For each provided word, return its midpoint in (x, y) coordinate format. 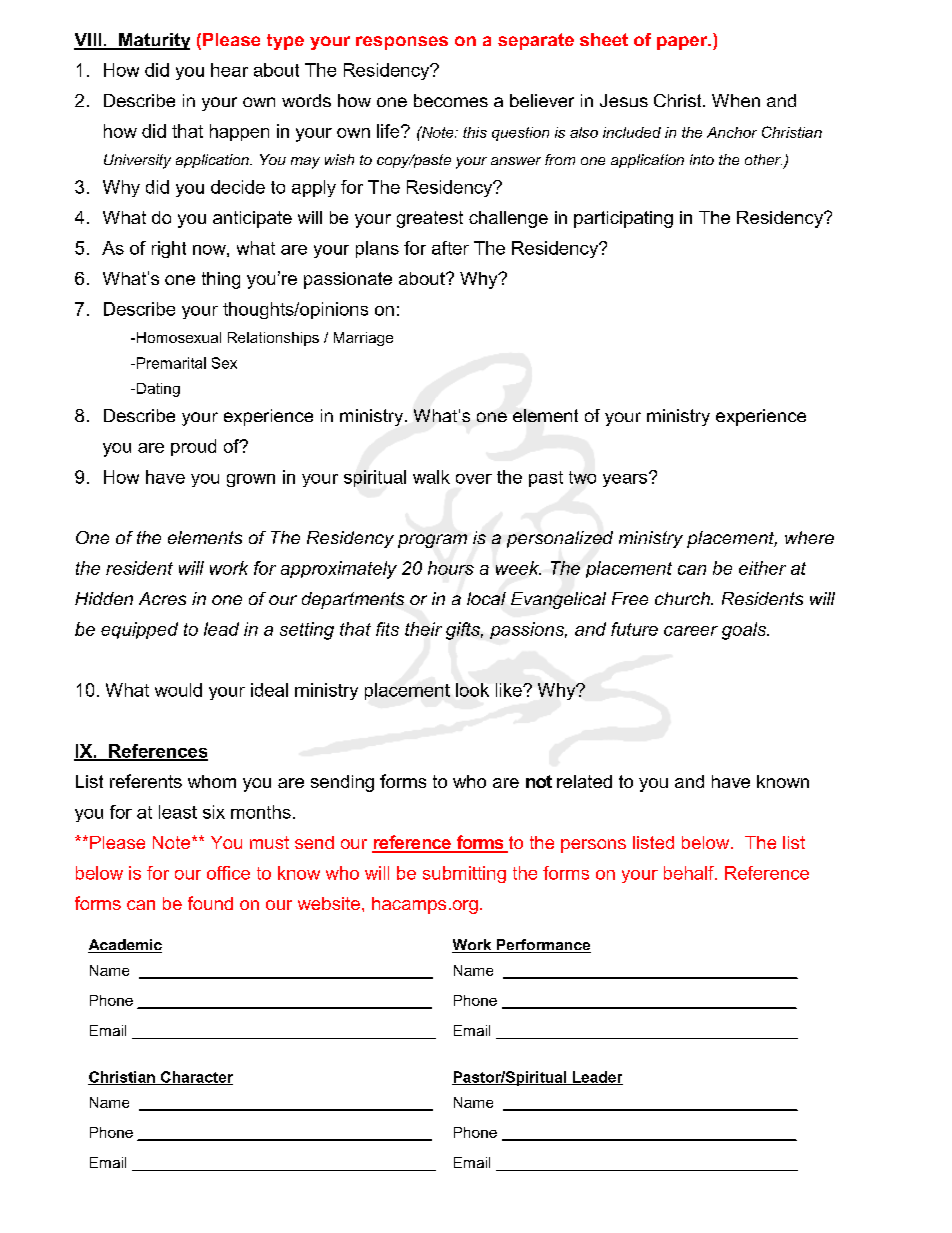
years (626, 479)
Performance (542, 946)
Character (196, 1078)
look (472, 690)
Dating (157, 390)
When (736, 100)
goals (745, 631)
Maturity (153, 41)
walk (431, 477)
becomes (451, 100)
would (178, 690)
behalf (690, 873)
